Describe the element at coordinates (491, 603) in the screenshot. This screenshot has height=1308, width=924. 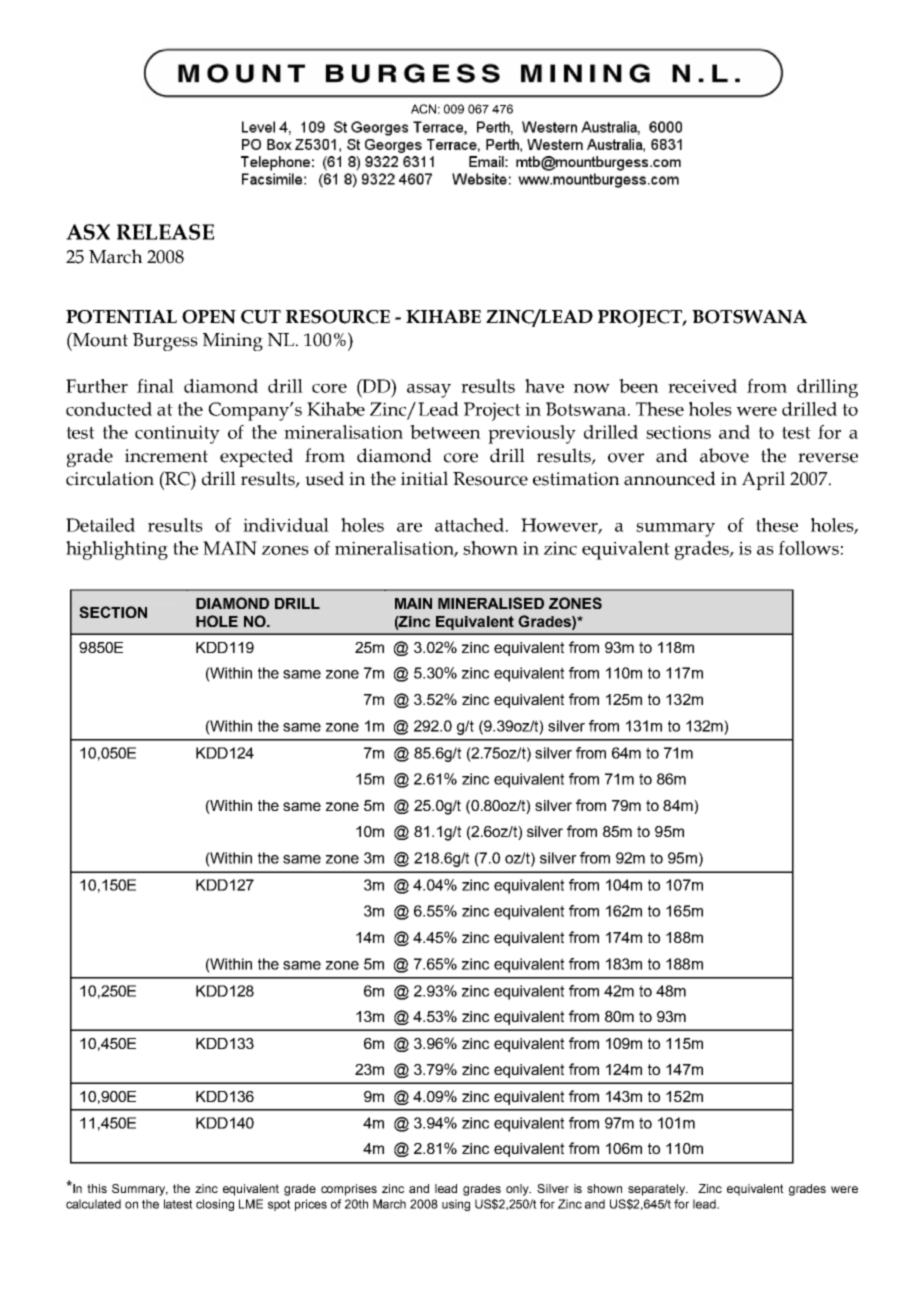
I see `MINERALISED` at that location.
